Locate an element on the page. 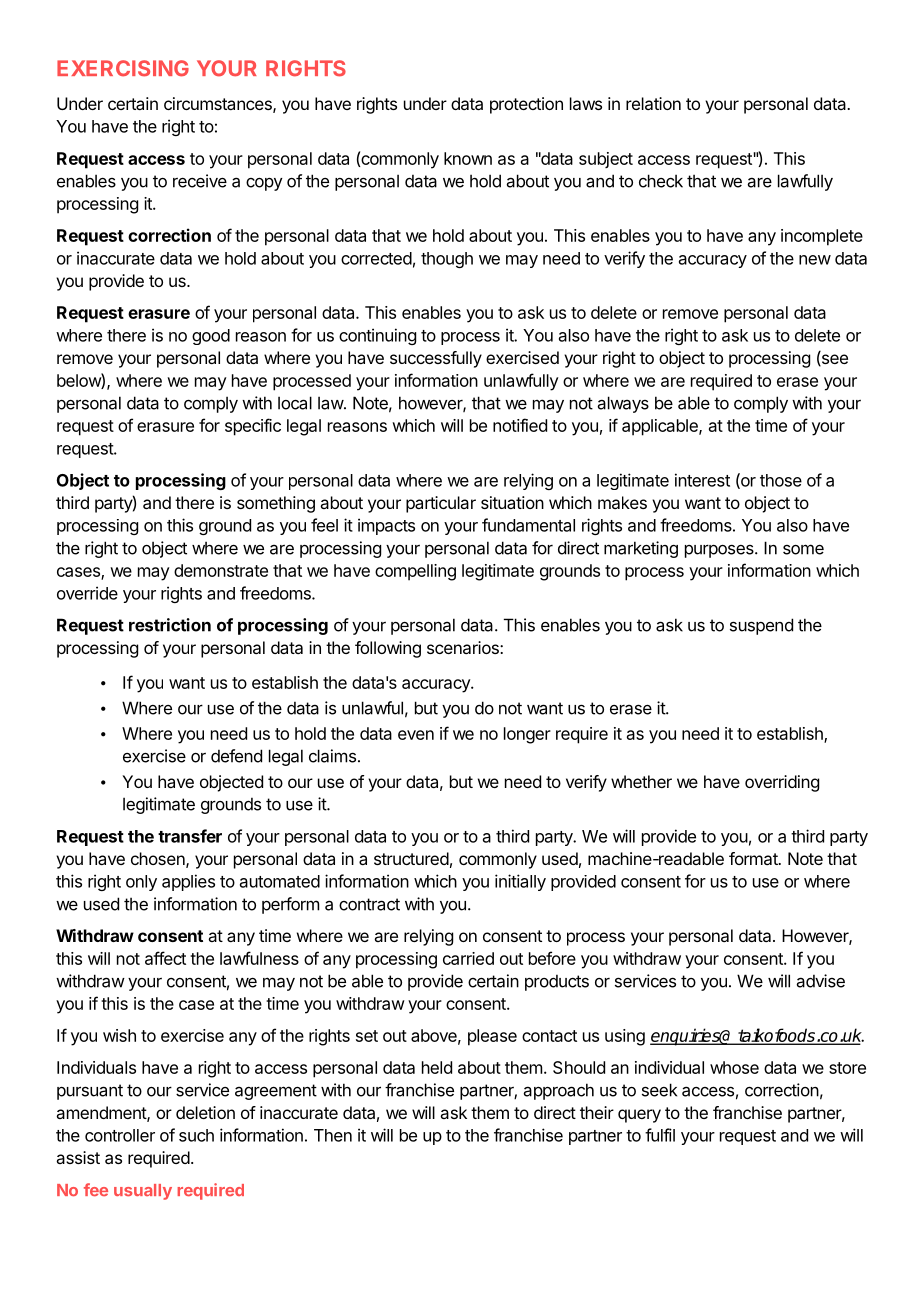 The image size is (924, 1308). applies is located at coordinates (188, 882).
